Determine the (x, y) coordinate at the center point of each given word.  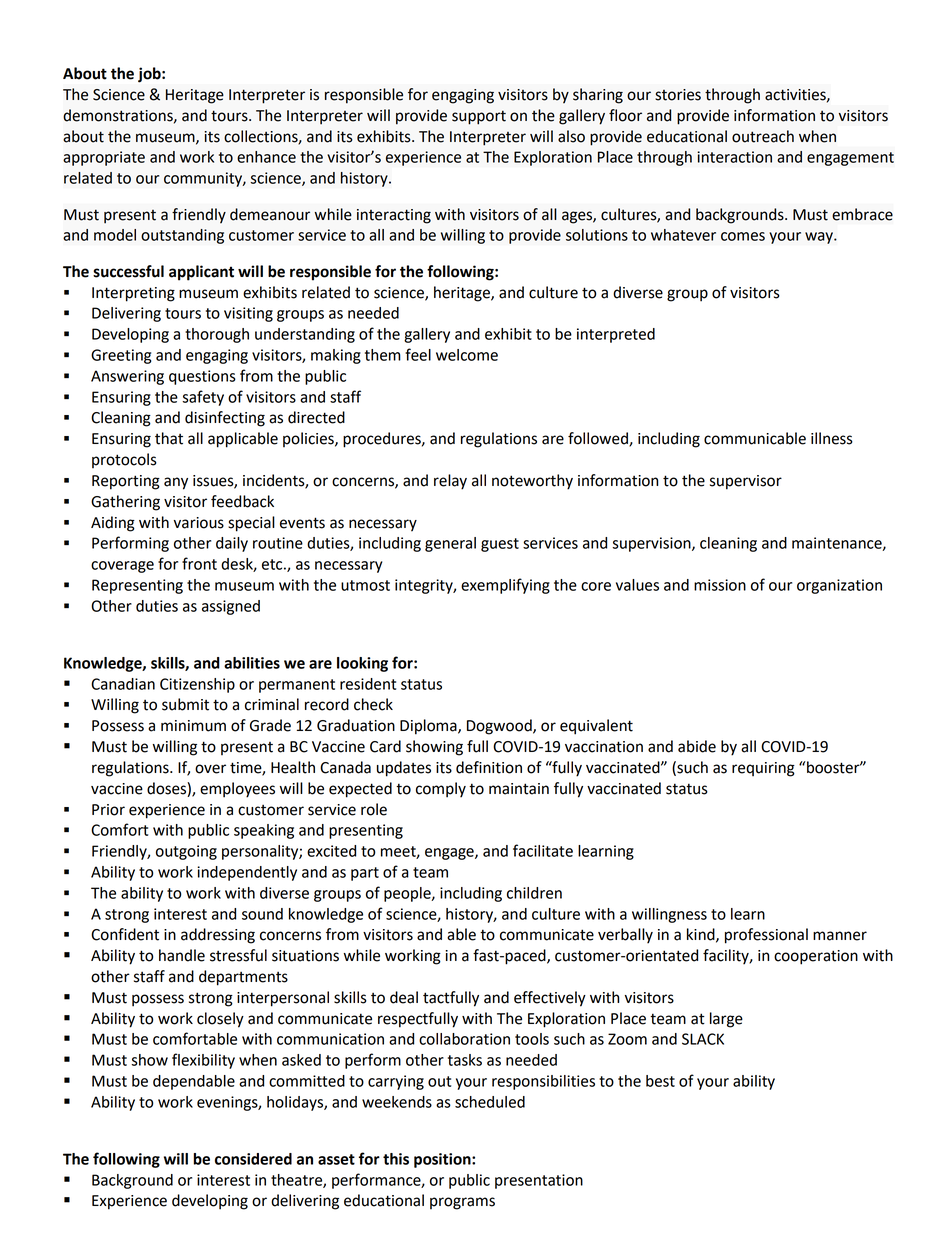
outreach (763, 136)
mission (720, 585)
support (479, 117)
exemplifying (505, 586)
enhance (266, 157)
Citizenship (197, 685)
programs (462, 1203)
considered (253, 1159)
